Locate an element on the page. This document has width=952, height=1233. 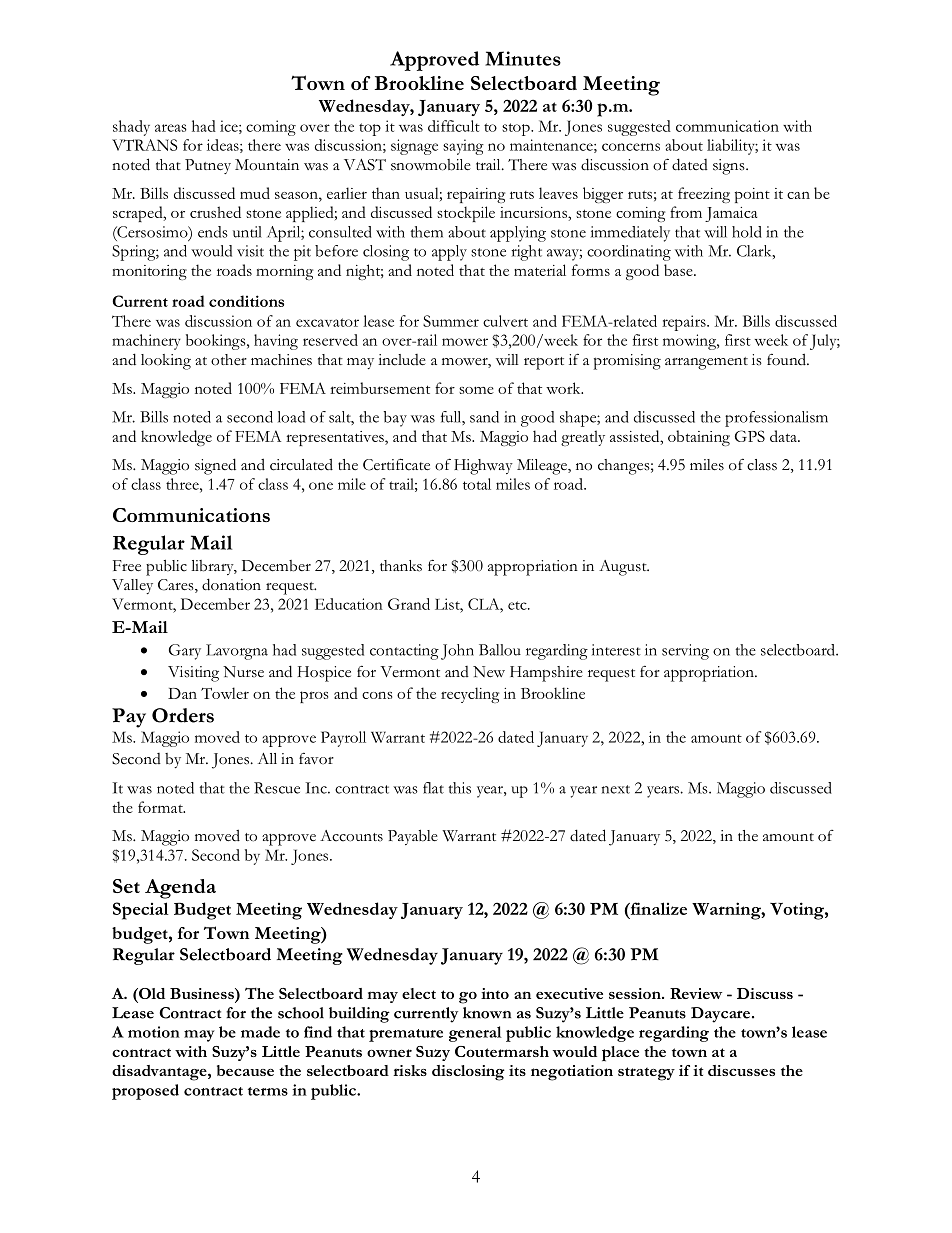
Daycare is located at coordinates (722, 1015).
